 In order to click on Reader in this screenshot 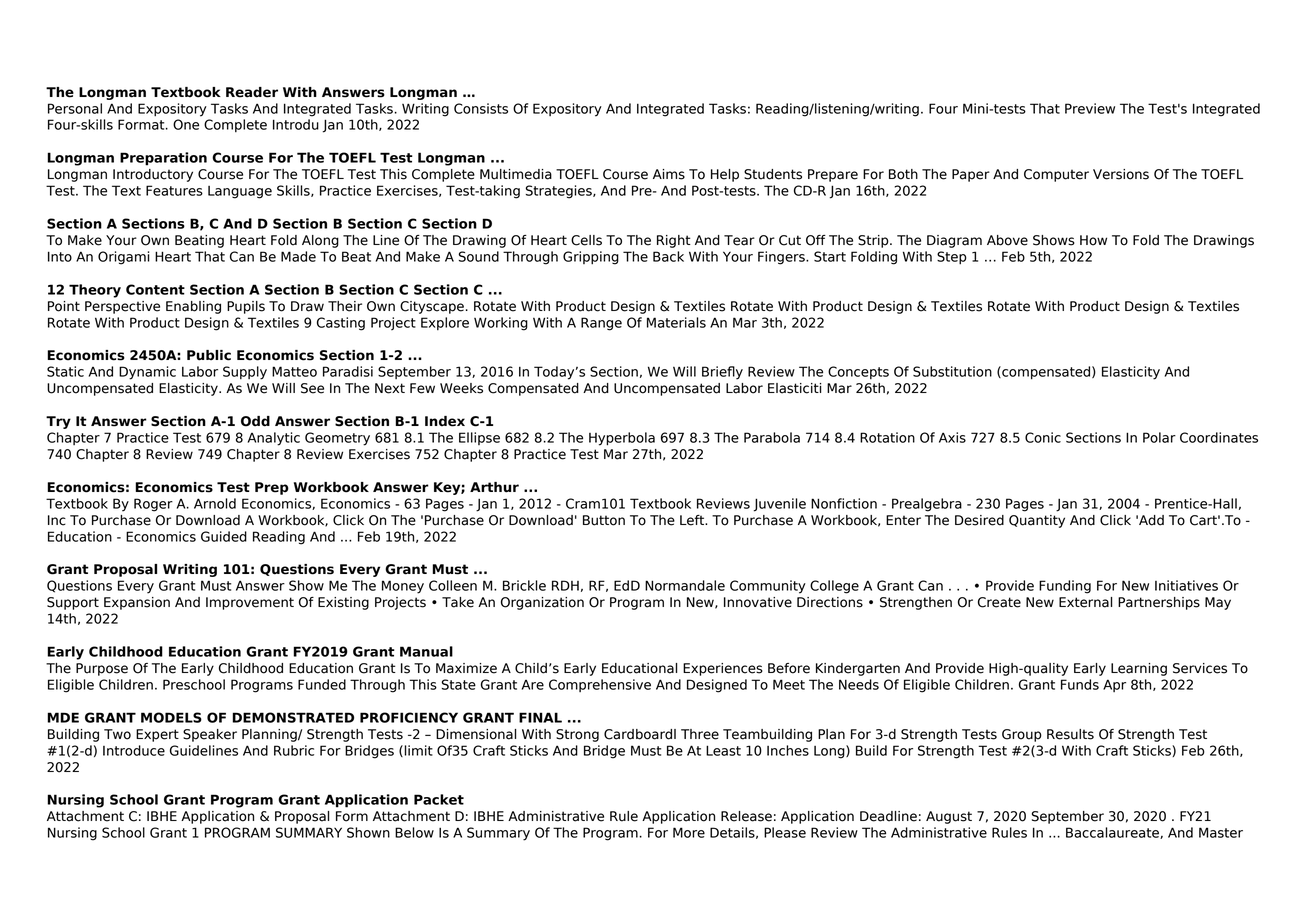, I will do `click(252, 92)`.
